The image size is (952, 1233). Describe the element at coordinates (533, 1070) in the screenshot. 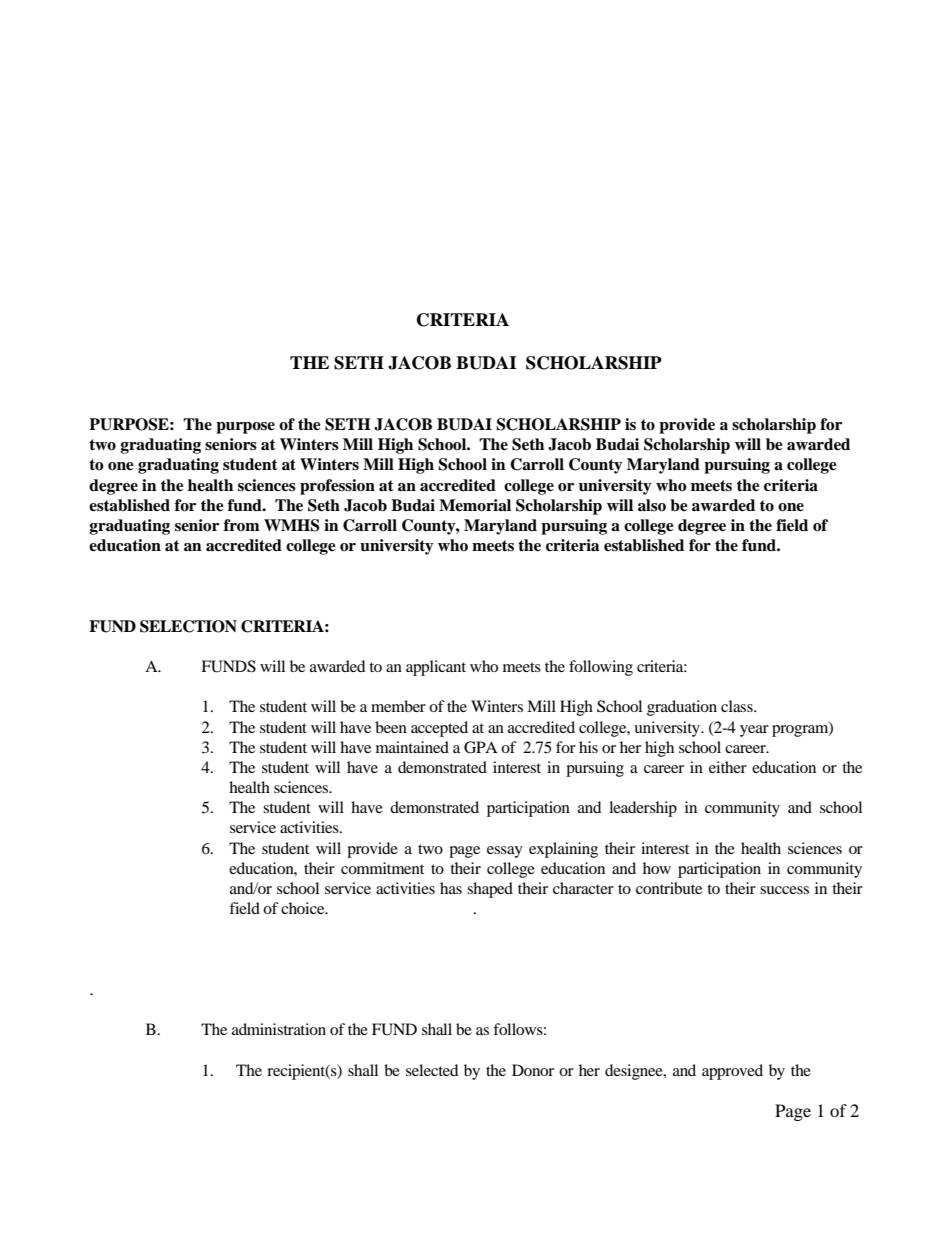

I see `Donor` at that location.
